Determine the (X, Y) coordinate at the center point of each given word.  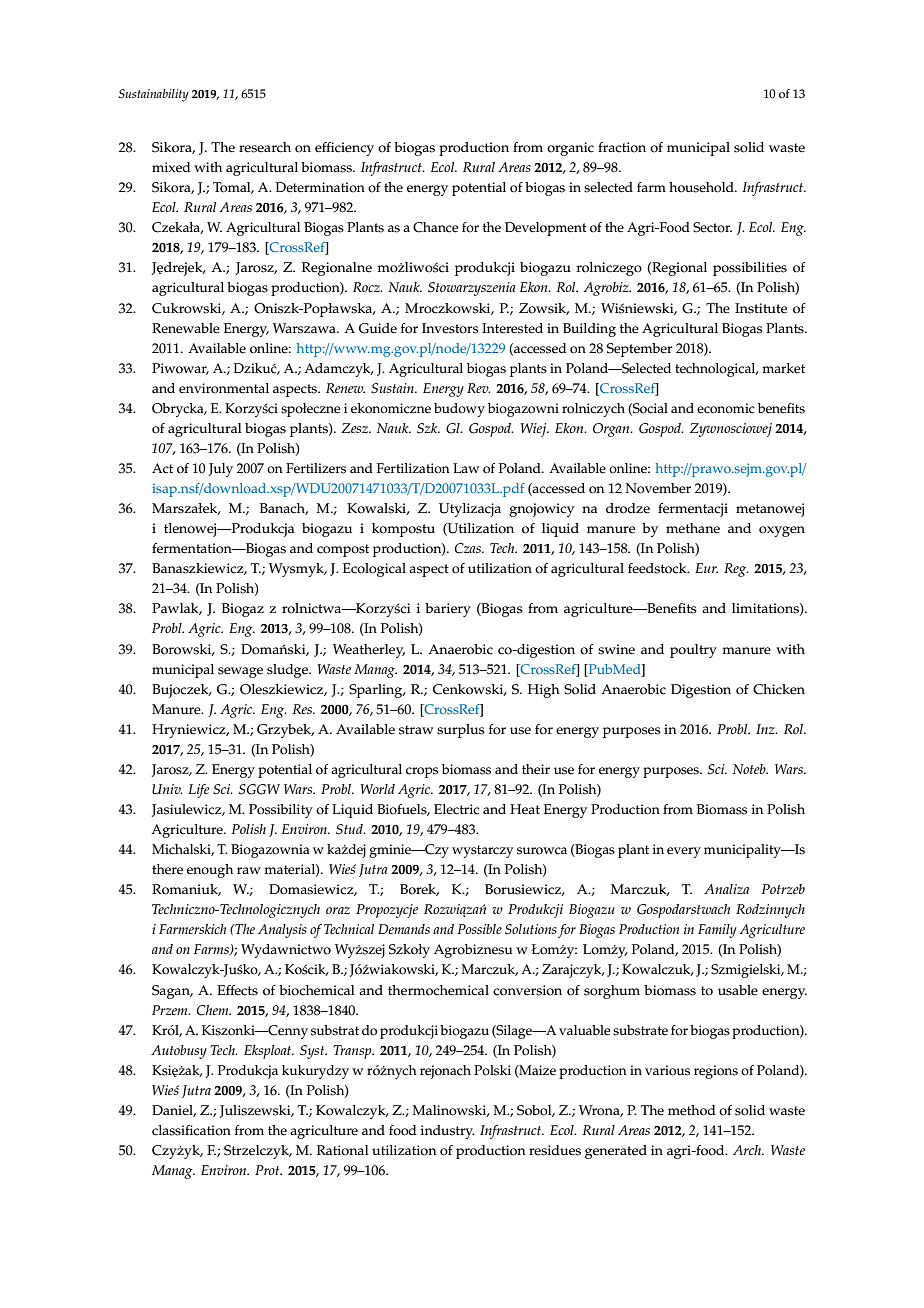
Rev (479, 388)
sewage (240, 672)
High (544, 691)
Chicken (779, 689)
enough (210, 871)
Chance (435, 227)
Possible (479, 929)
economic (726, 408)
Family (717, 931)
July (221, 470)
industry (448, 1132)
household (702, 187)
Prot (268, 1170)
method (692, 1110)
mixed (171, 167)
